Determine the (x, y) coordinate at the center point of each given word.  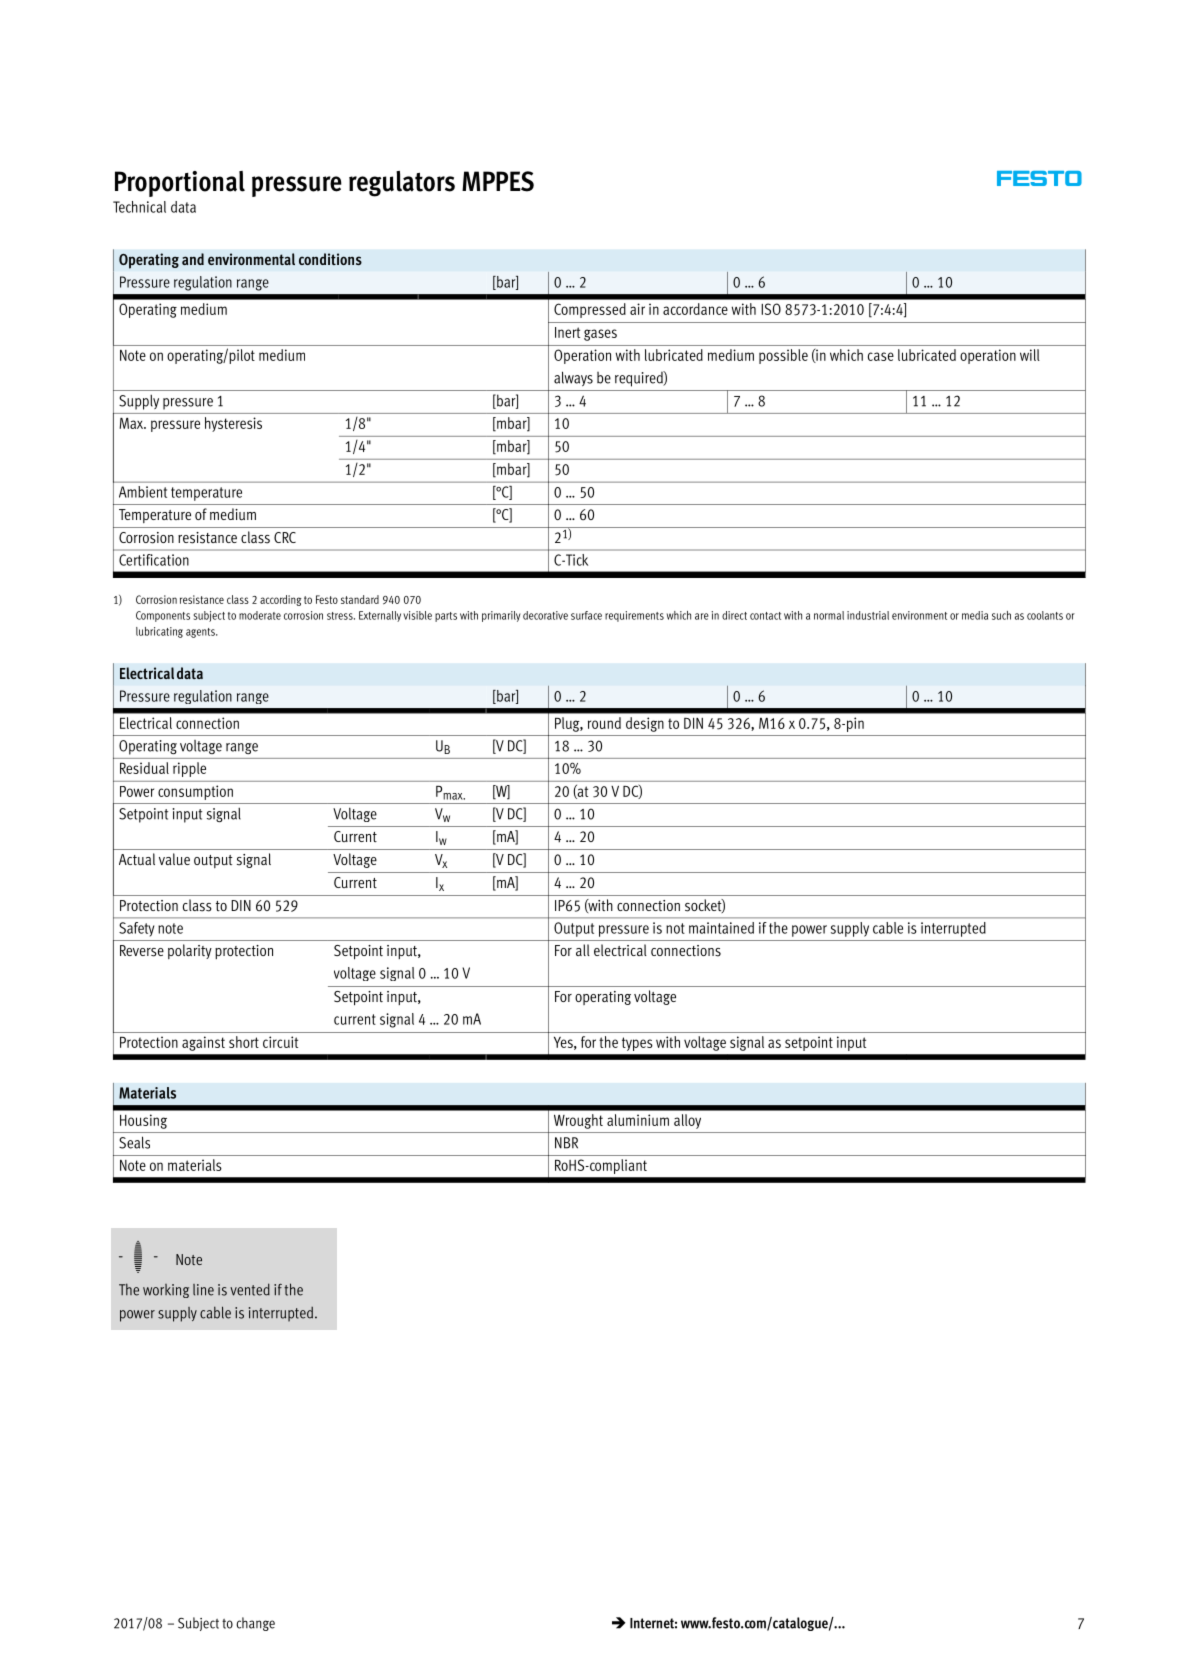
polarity (190, 951)
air (637, 309)
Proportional (180, 184)
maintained (721, 928)
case (881, 356)
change (255, 1624)
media (975, 615)
